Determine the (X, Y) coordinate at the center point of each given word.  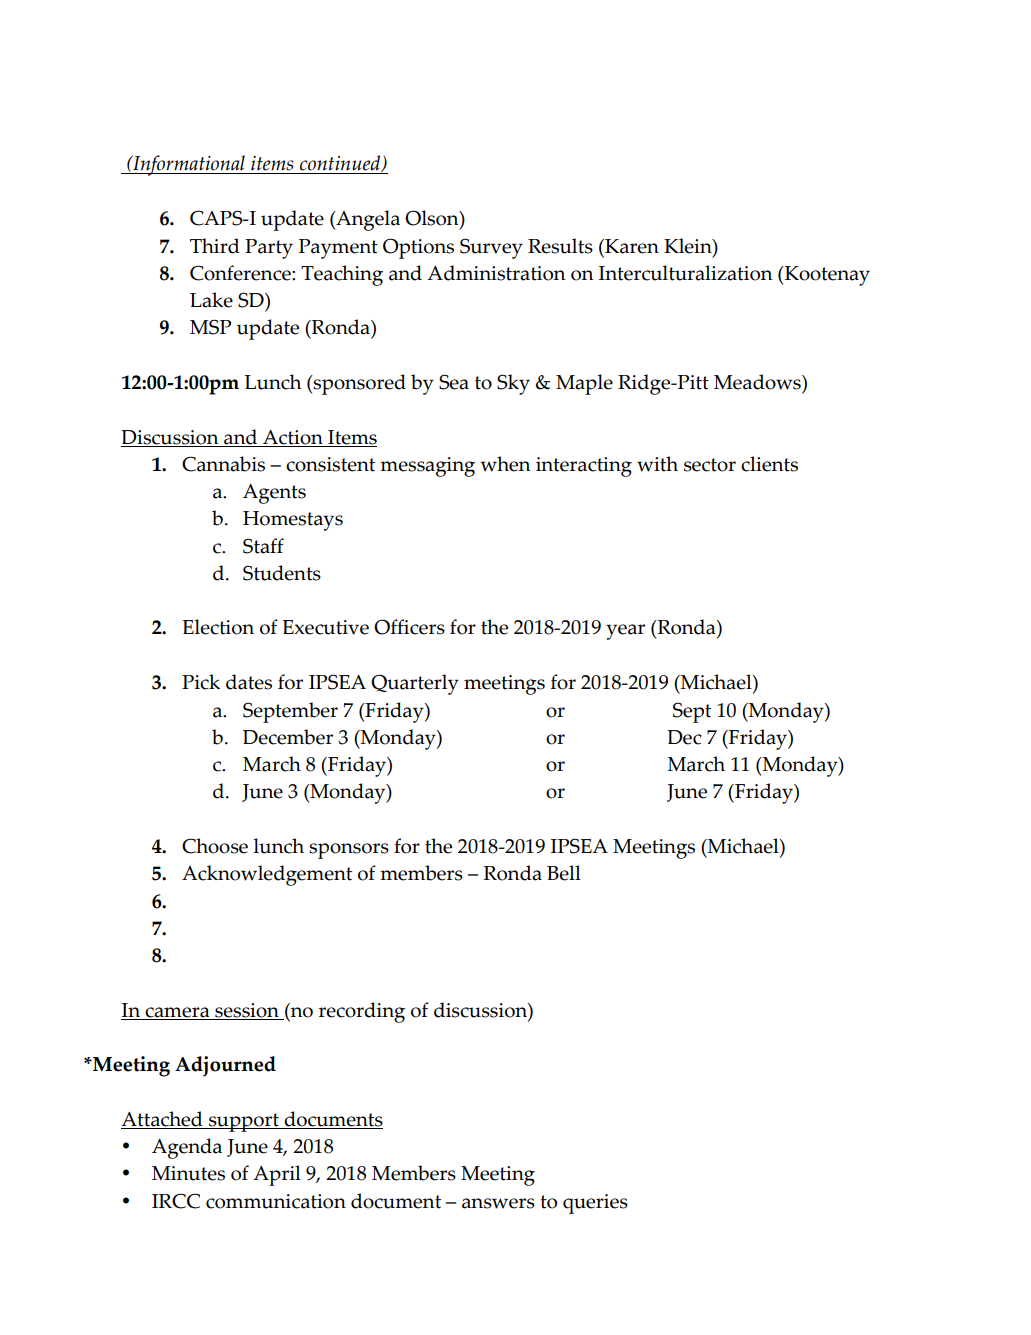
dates (249, 682)
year (625, 632)
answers (498, 1203)
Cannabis (223, 464)
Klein (689, 247)
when (505, 464)
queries (595, 1204)
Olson (433, 219)
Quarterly (415, 684)
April (277, 1175)
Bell (564, 873)
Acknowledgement (267, 875)
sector (710, 465)
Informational (189, 165)
